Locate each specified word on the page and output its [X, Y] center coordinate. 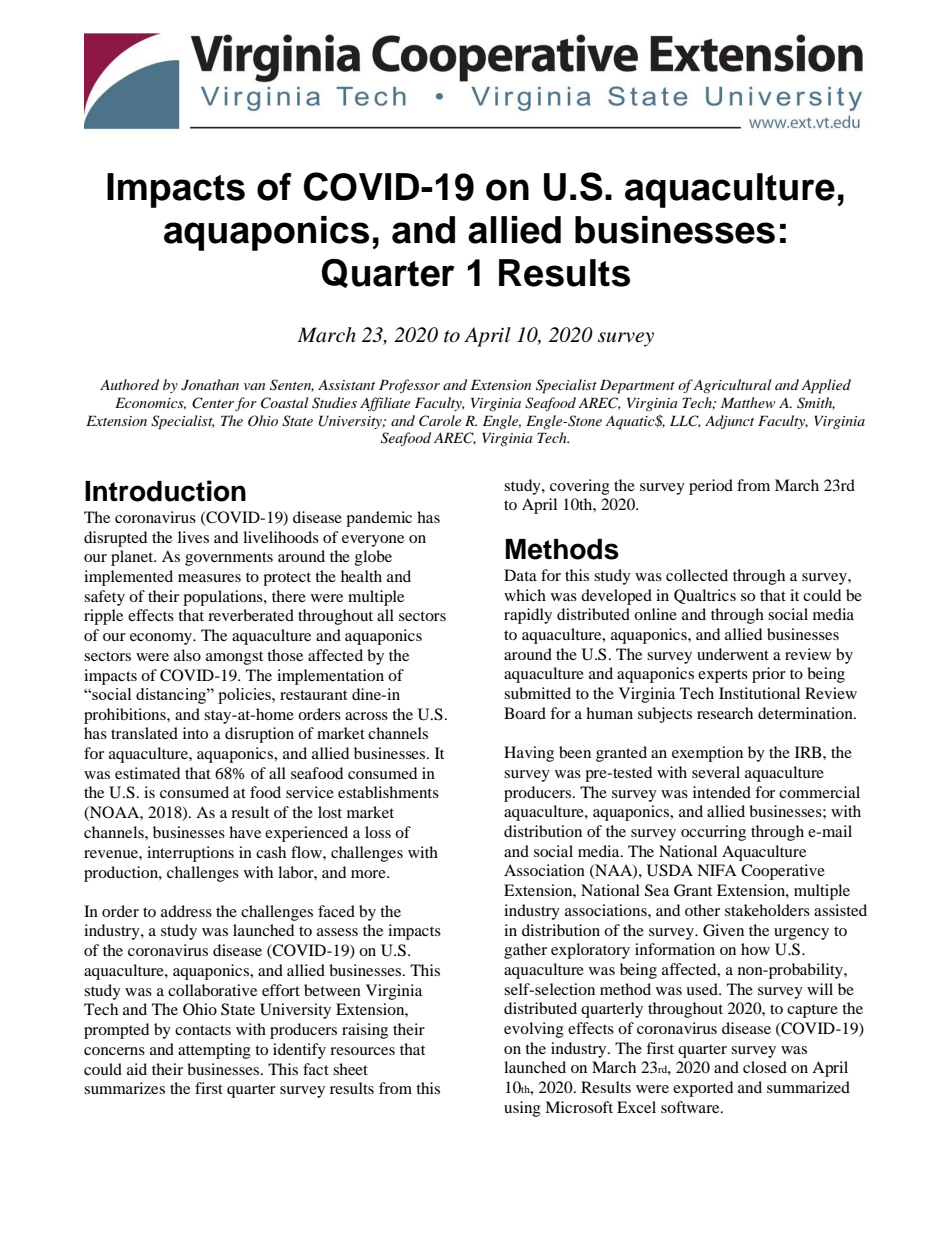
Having [529, 754]
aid [137, 1069]
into [195, 733]
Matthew [748, 402]
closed [765, 1067]
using [522, 1109]
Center [213, 403]
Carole [440, 421]
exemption [707, 754]
